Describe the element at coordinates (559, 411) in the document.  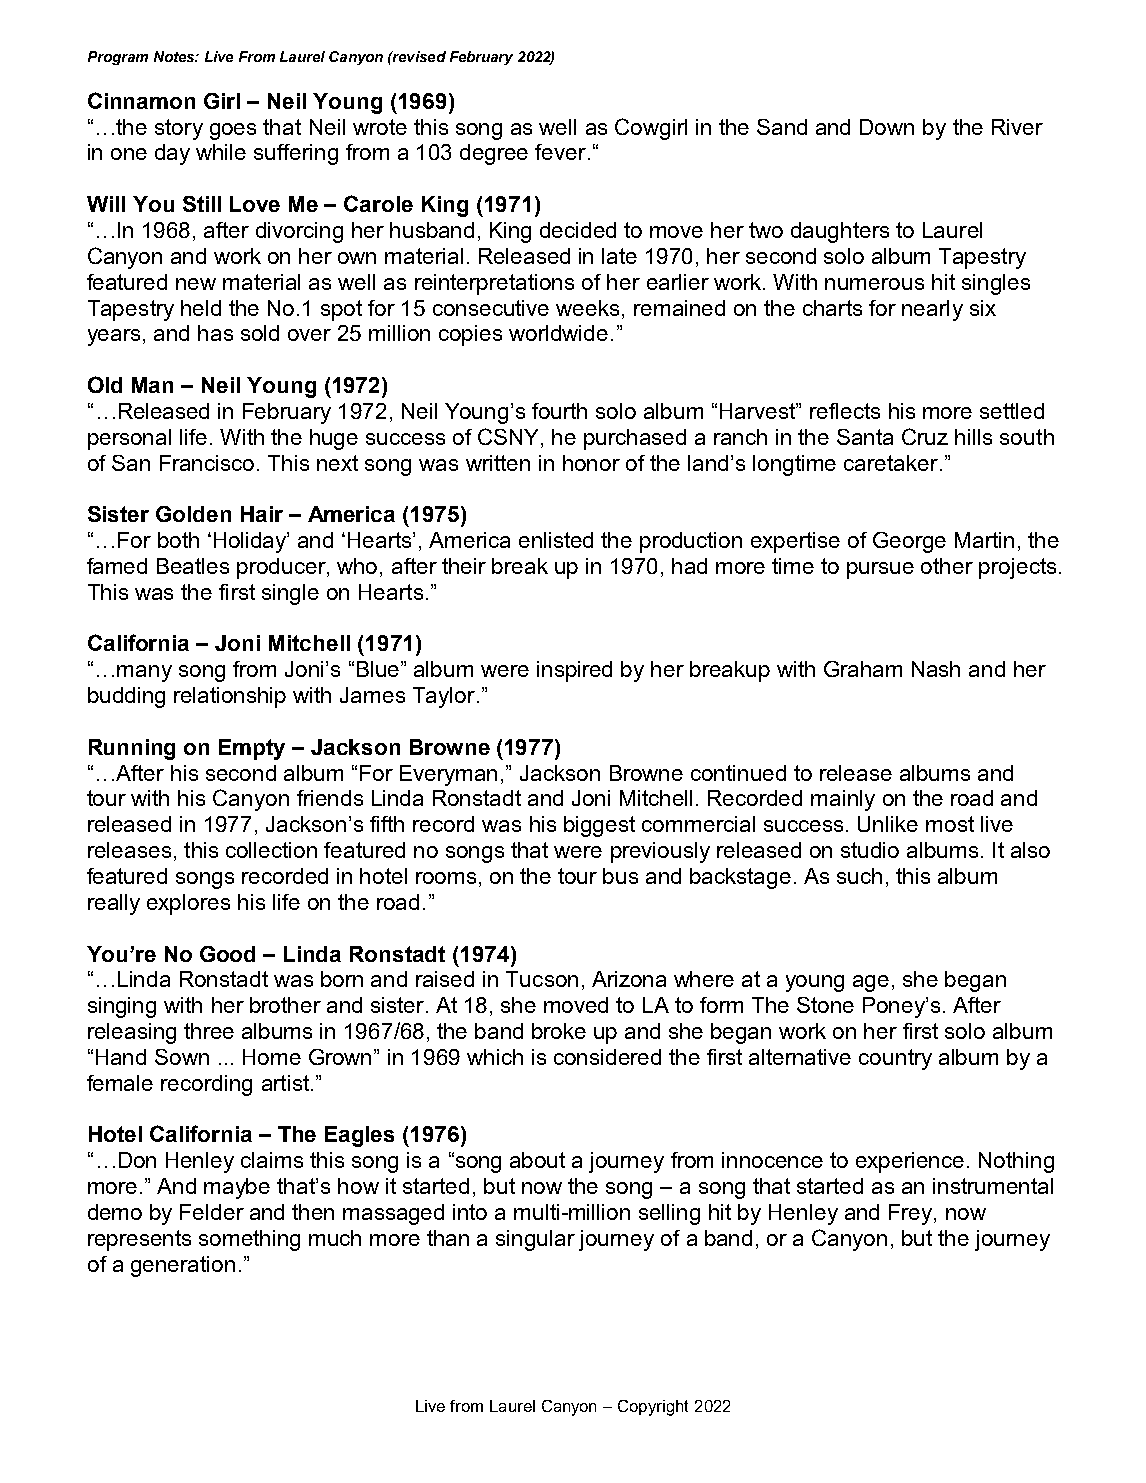
I see `fourth` at that location.
